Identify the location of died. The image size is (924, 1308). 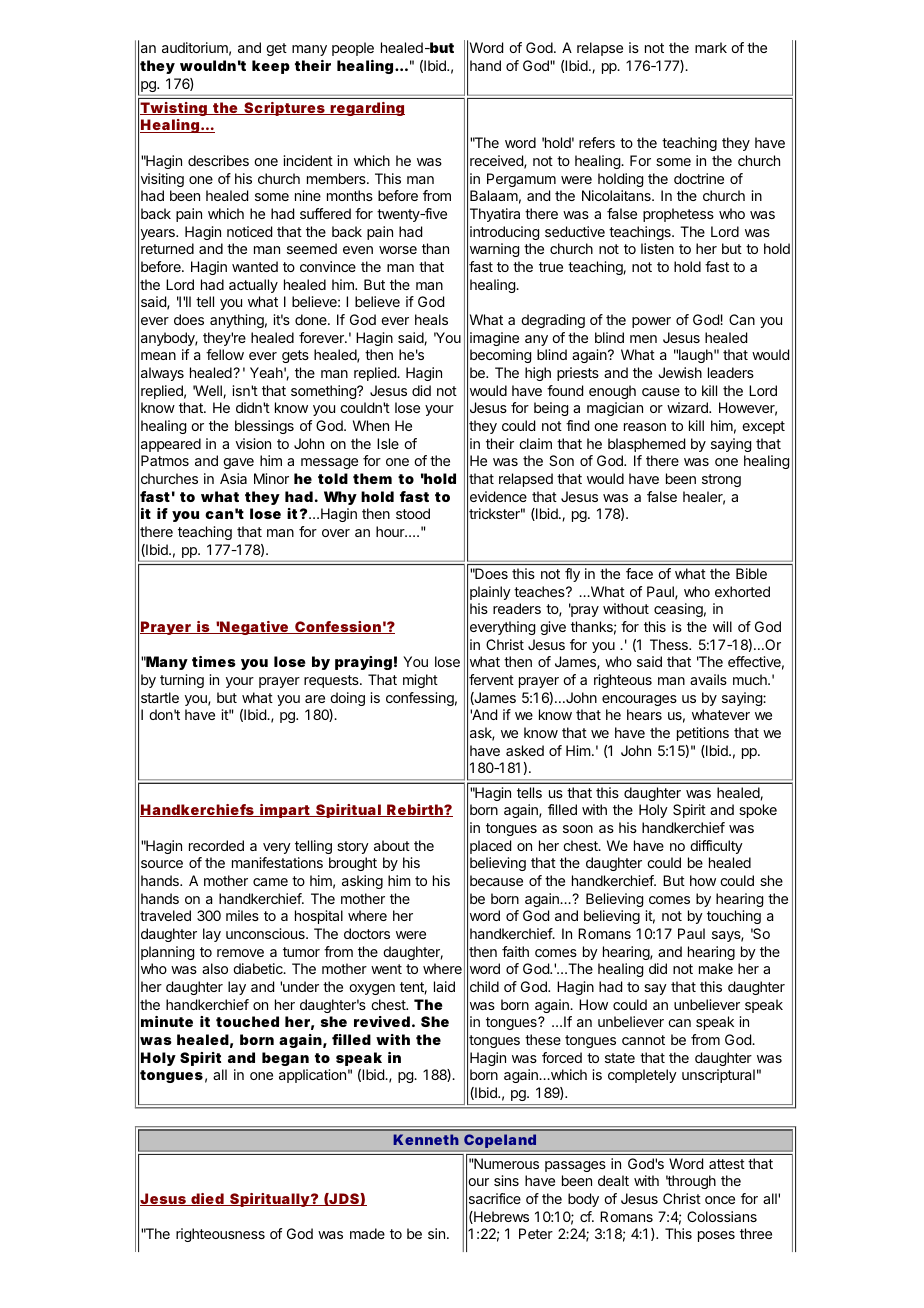
(208, 1199).
